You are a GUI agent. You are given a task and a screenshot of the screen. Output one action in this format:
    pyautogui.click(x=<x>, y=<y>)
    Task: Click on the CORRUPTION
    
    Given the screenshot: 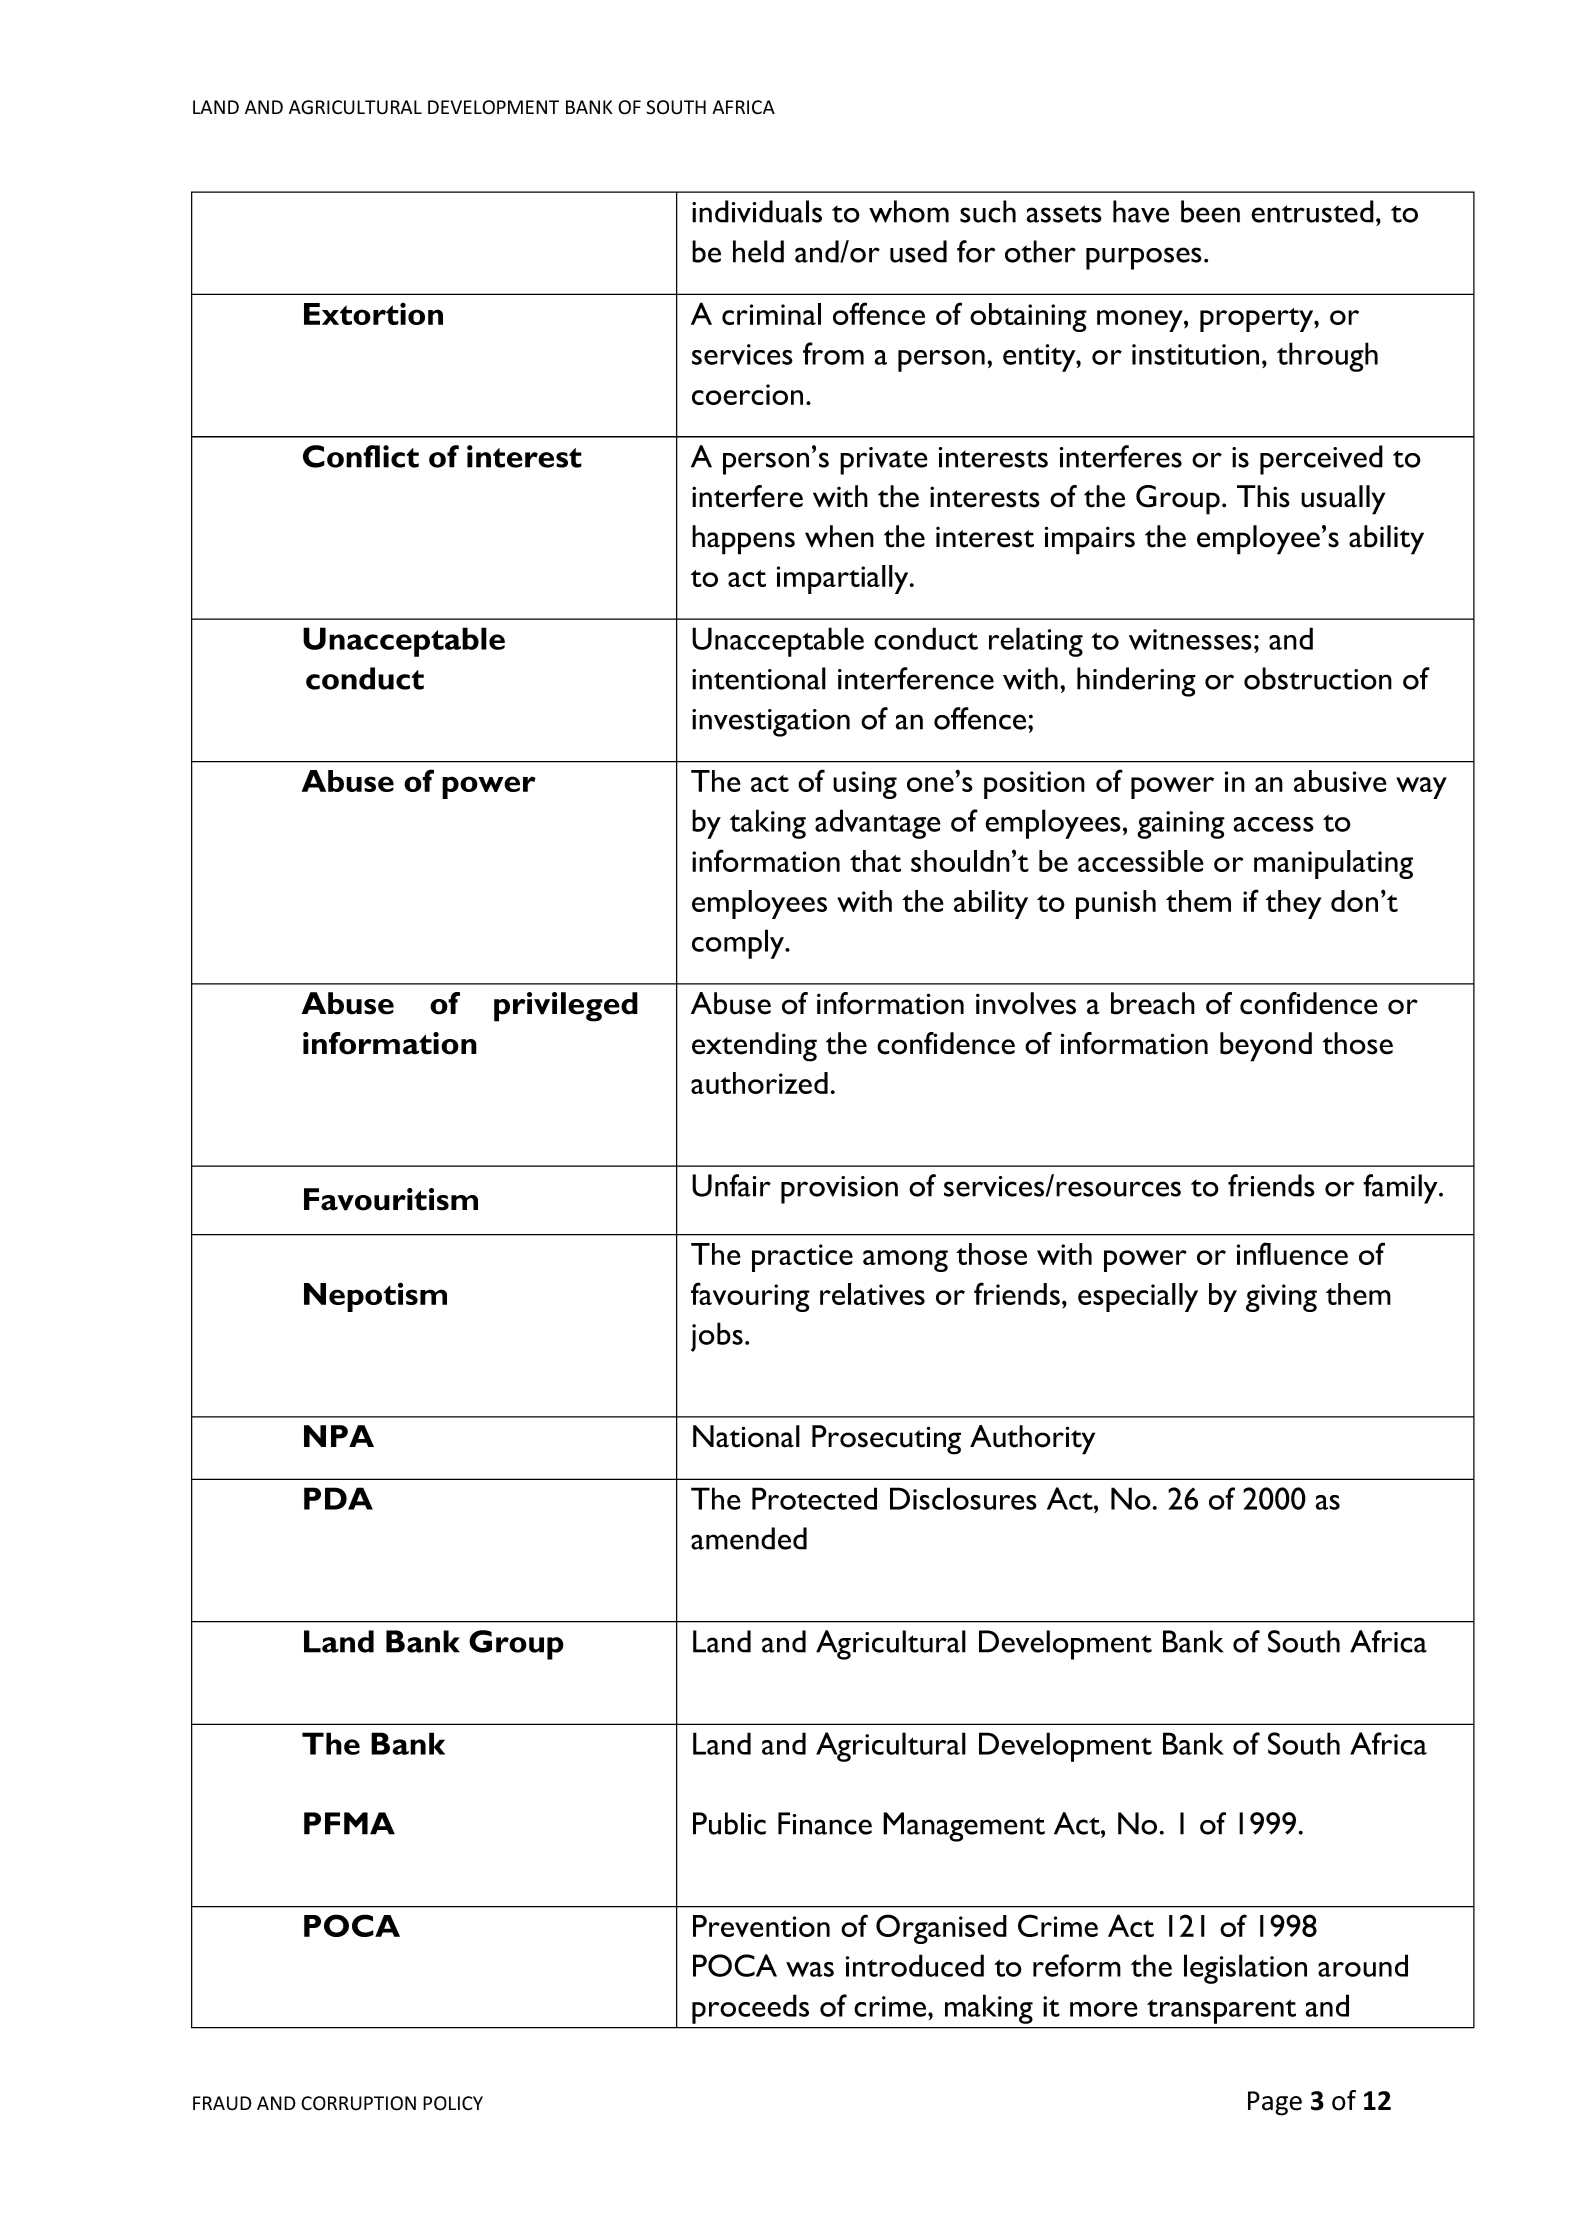 What is the action you would take?
    pyautogui.click(x=358, y=2103)
